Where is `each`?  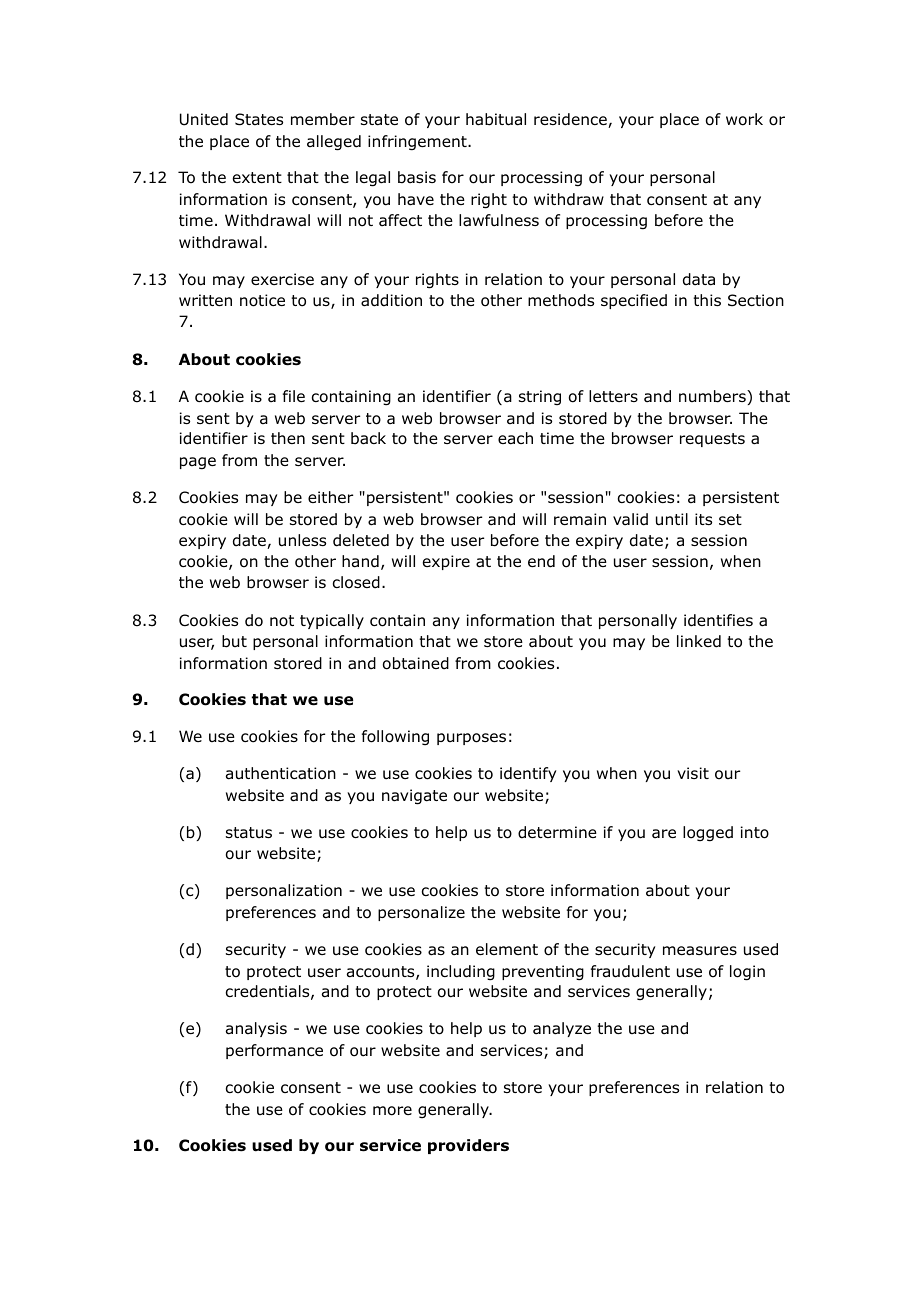 each is located at coordinates (515, 438).
